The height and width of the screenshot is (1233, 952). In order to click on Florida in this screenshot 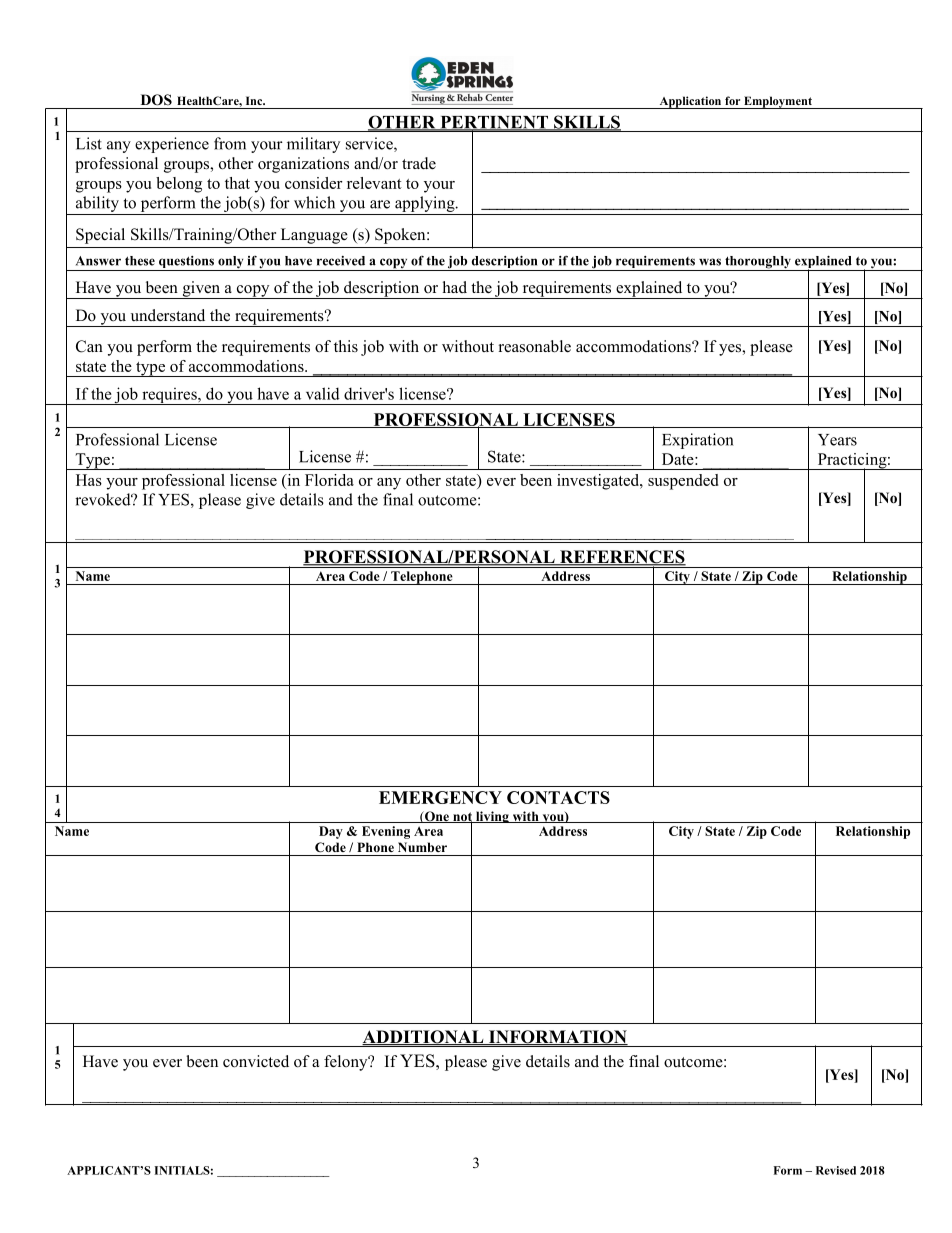, I will do `click(329, 480)`.
